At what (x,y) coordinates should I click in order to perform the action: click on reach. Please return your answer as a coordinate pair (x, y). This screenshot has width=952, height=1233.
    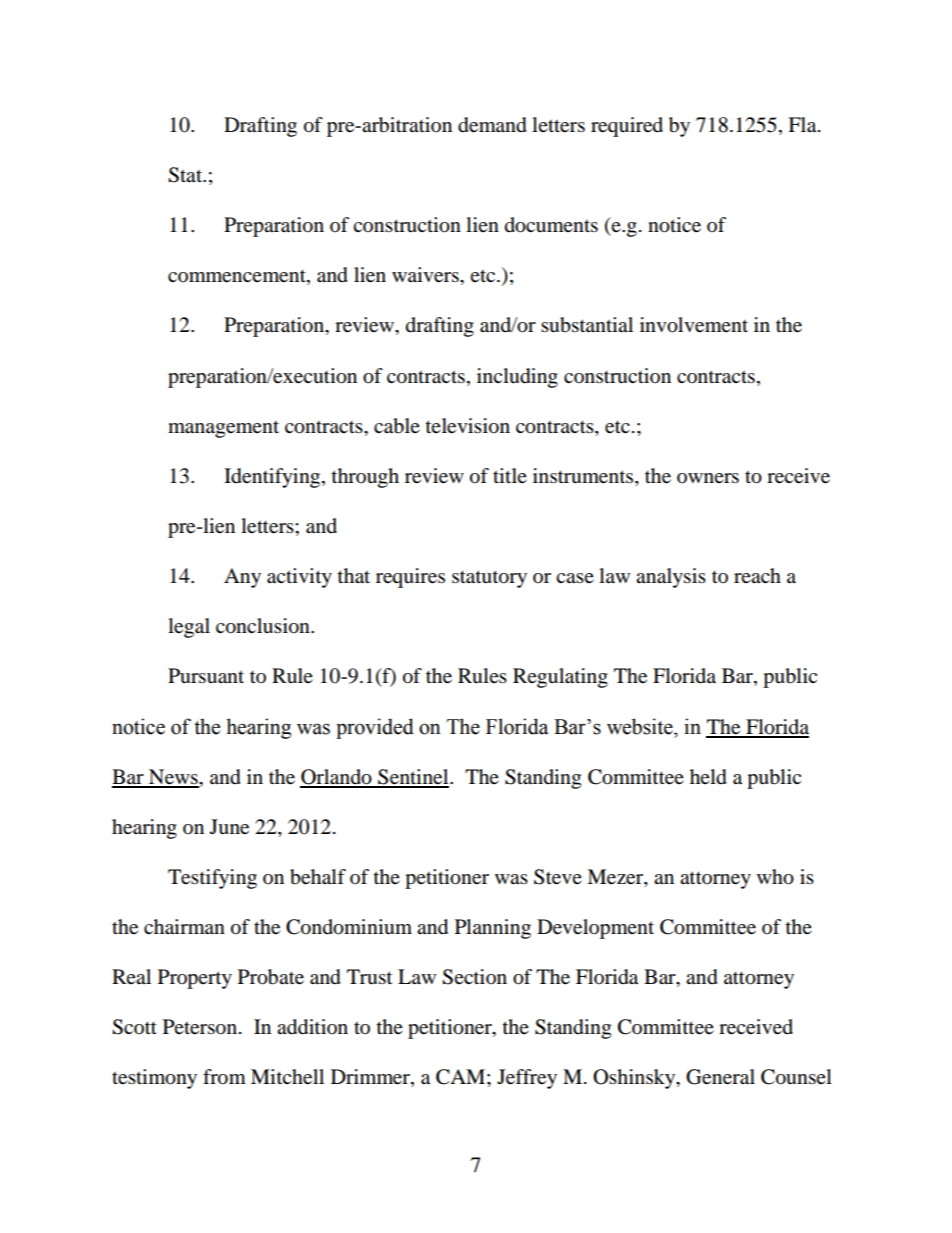
    Looking at the image, I should click on (757, 575).
